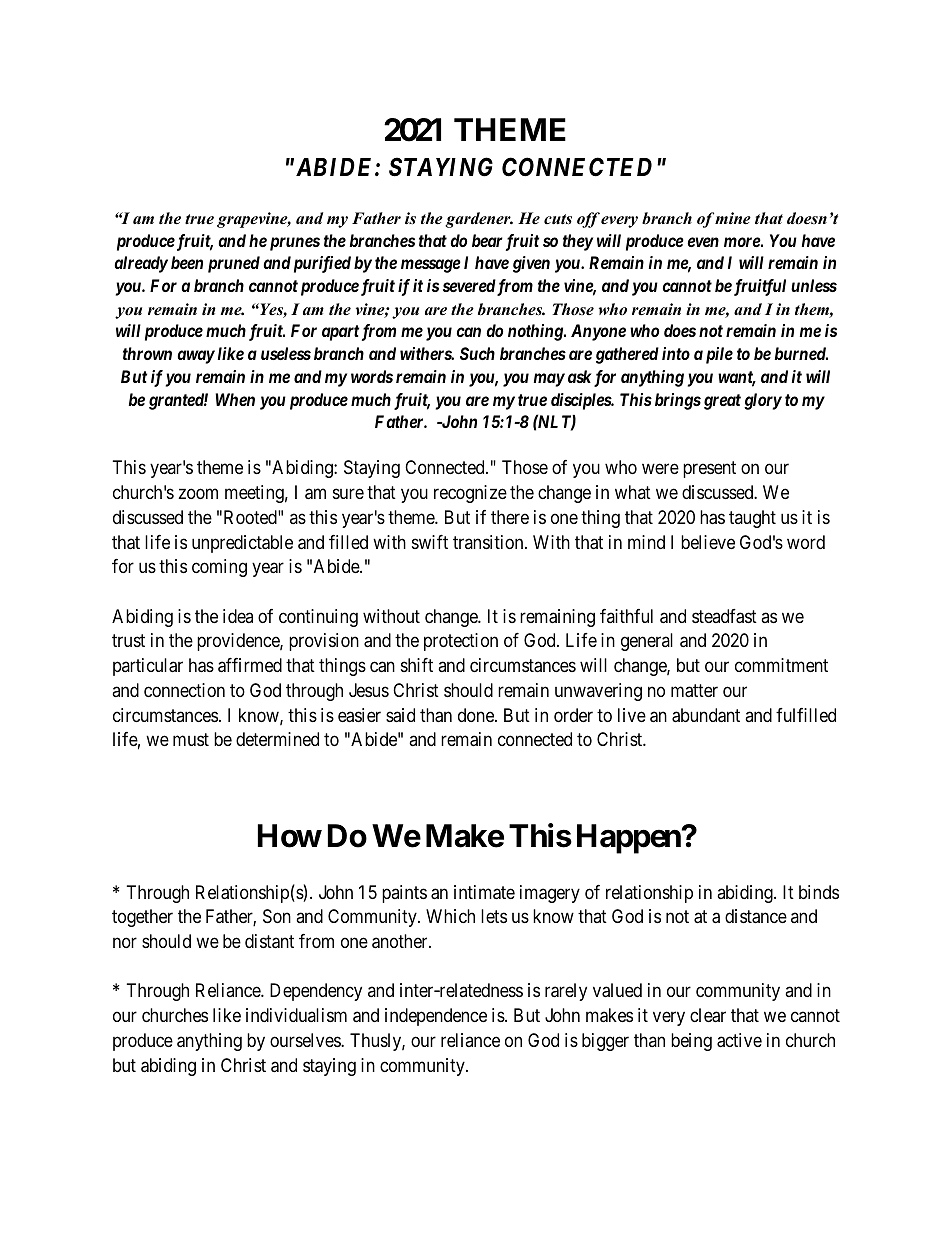  I want to click on individualism, so click(296, 1015).
